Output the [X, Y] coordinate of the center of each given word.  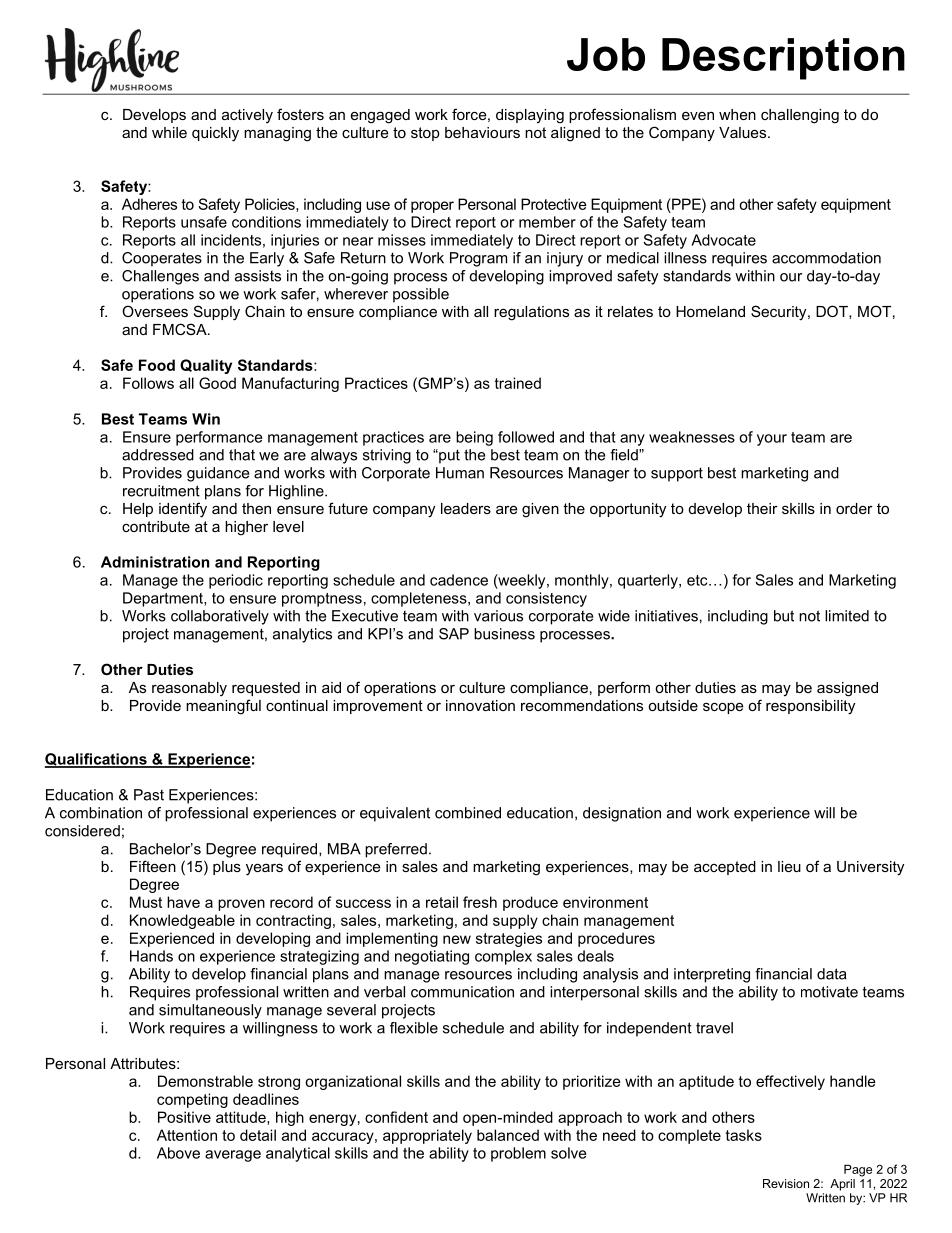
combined [468, 813]
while [169, 132]
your [772, 440]
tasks [744, 1135]
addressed [158, 455]
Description [783, 59]
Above [178, 1153]
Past [149, 795]
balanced [508, 1135]
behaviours [482, 132]
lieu [789, 866]
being [474, 438]
